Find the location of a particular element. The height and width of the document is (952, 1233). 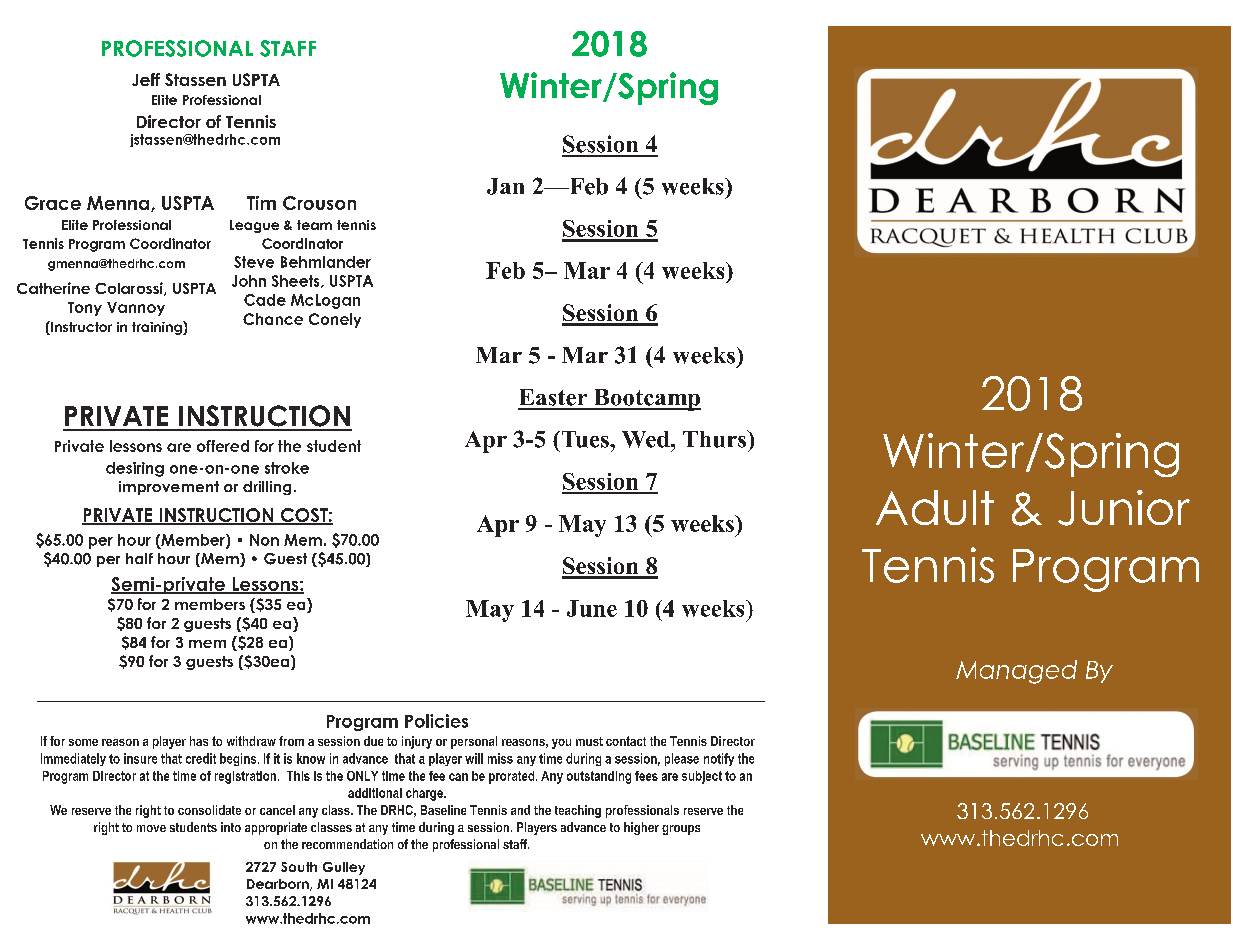

groups is located at coordinates (681, 830).
